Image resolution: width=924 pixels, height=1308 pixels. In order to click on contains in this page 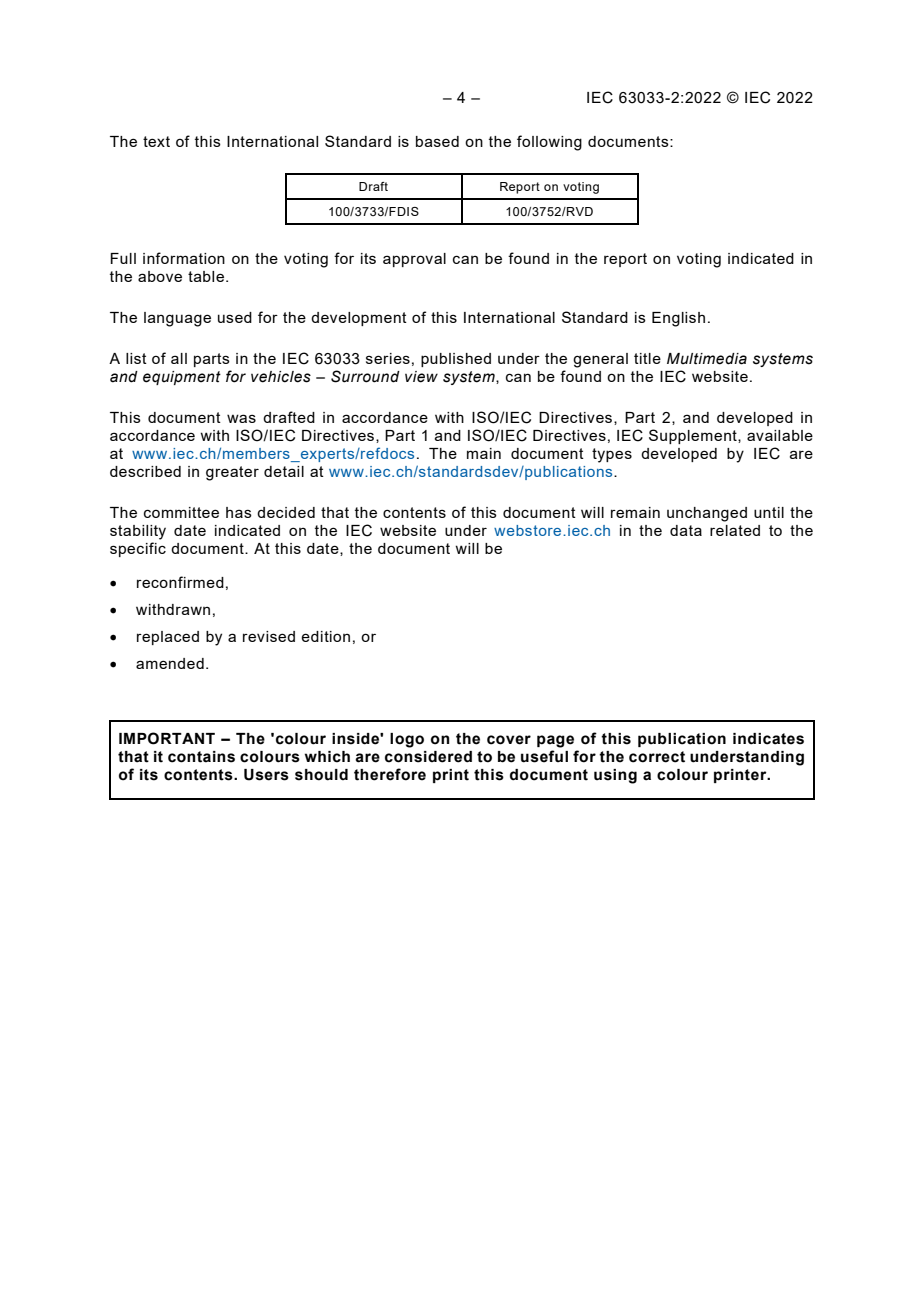, I will do `click(201, 757)`.
